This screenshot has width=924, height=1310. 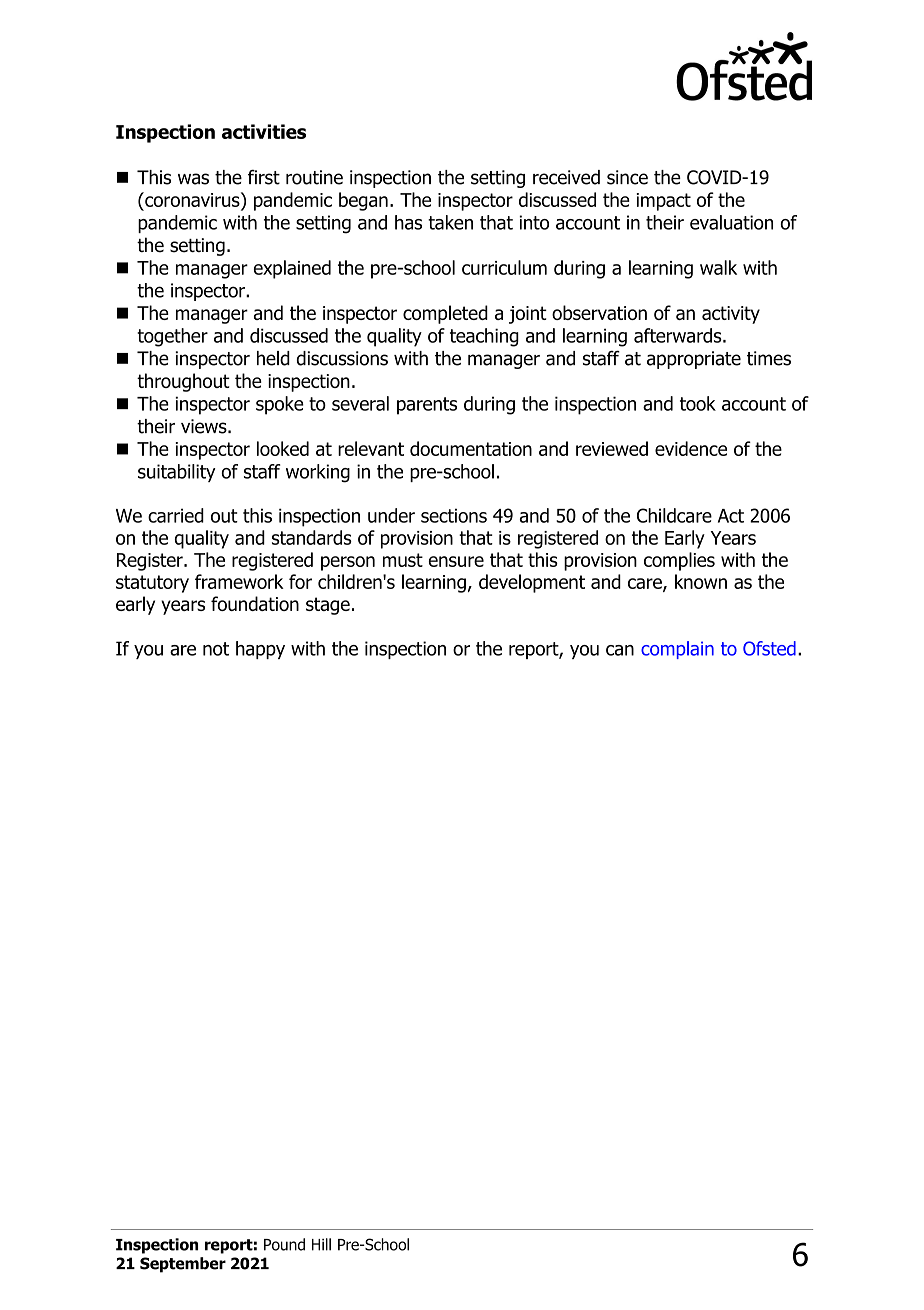 What do you see at coordinates (216, 649) in the screenshot?
I see `not` at bounding box center [216, 649].
